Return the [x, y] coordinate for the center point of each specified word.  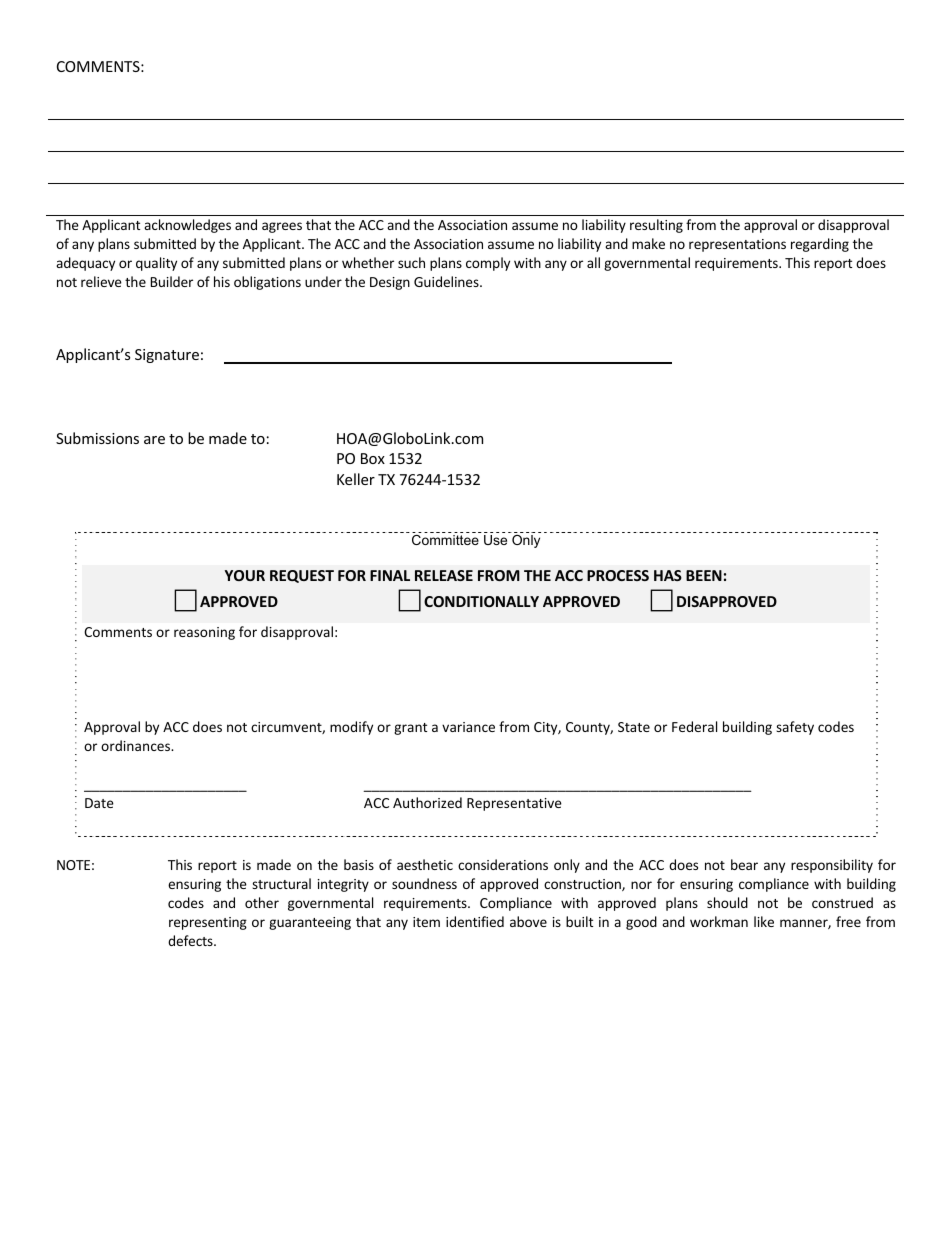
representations [737, 245]
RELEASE [444, 575]
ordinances [137, 745]
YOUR [245, 575]
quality [156, 264]
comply [488, 264]
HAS [668, 575]
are [154, 440]
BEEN [704, 575]
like [764, 921]
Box [373, 458]
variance [468, 727]
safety [795, 728]
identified [475, 921]
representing [208, 923]
